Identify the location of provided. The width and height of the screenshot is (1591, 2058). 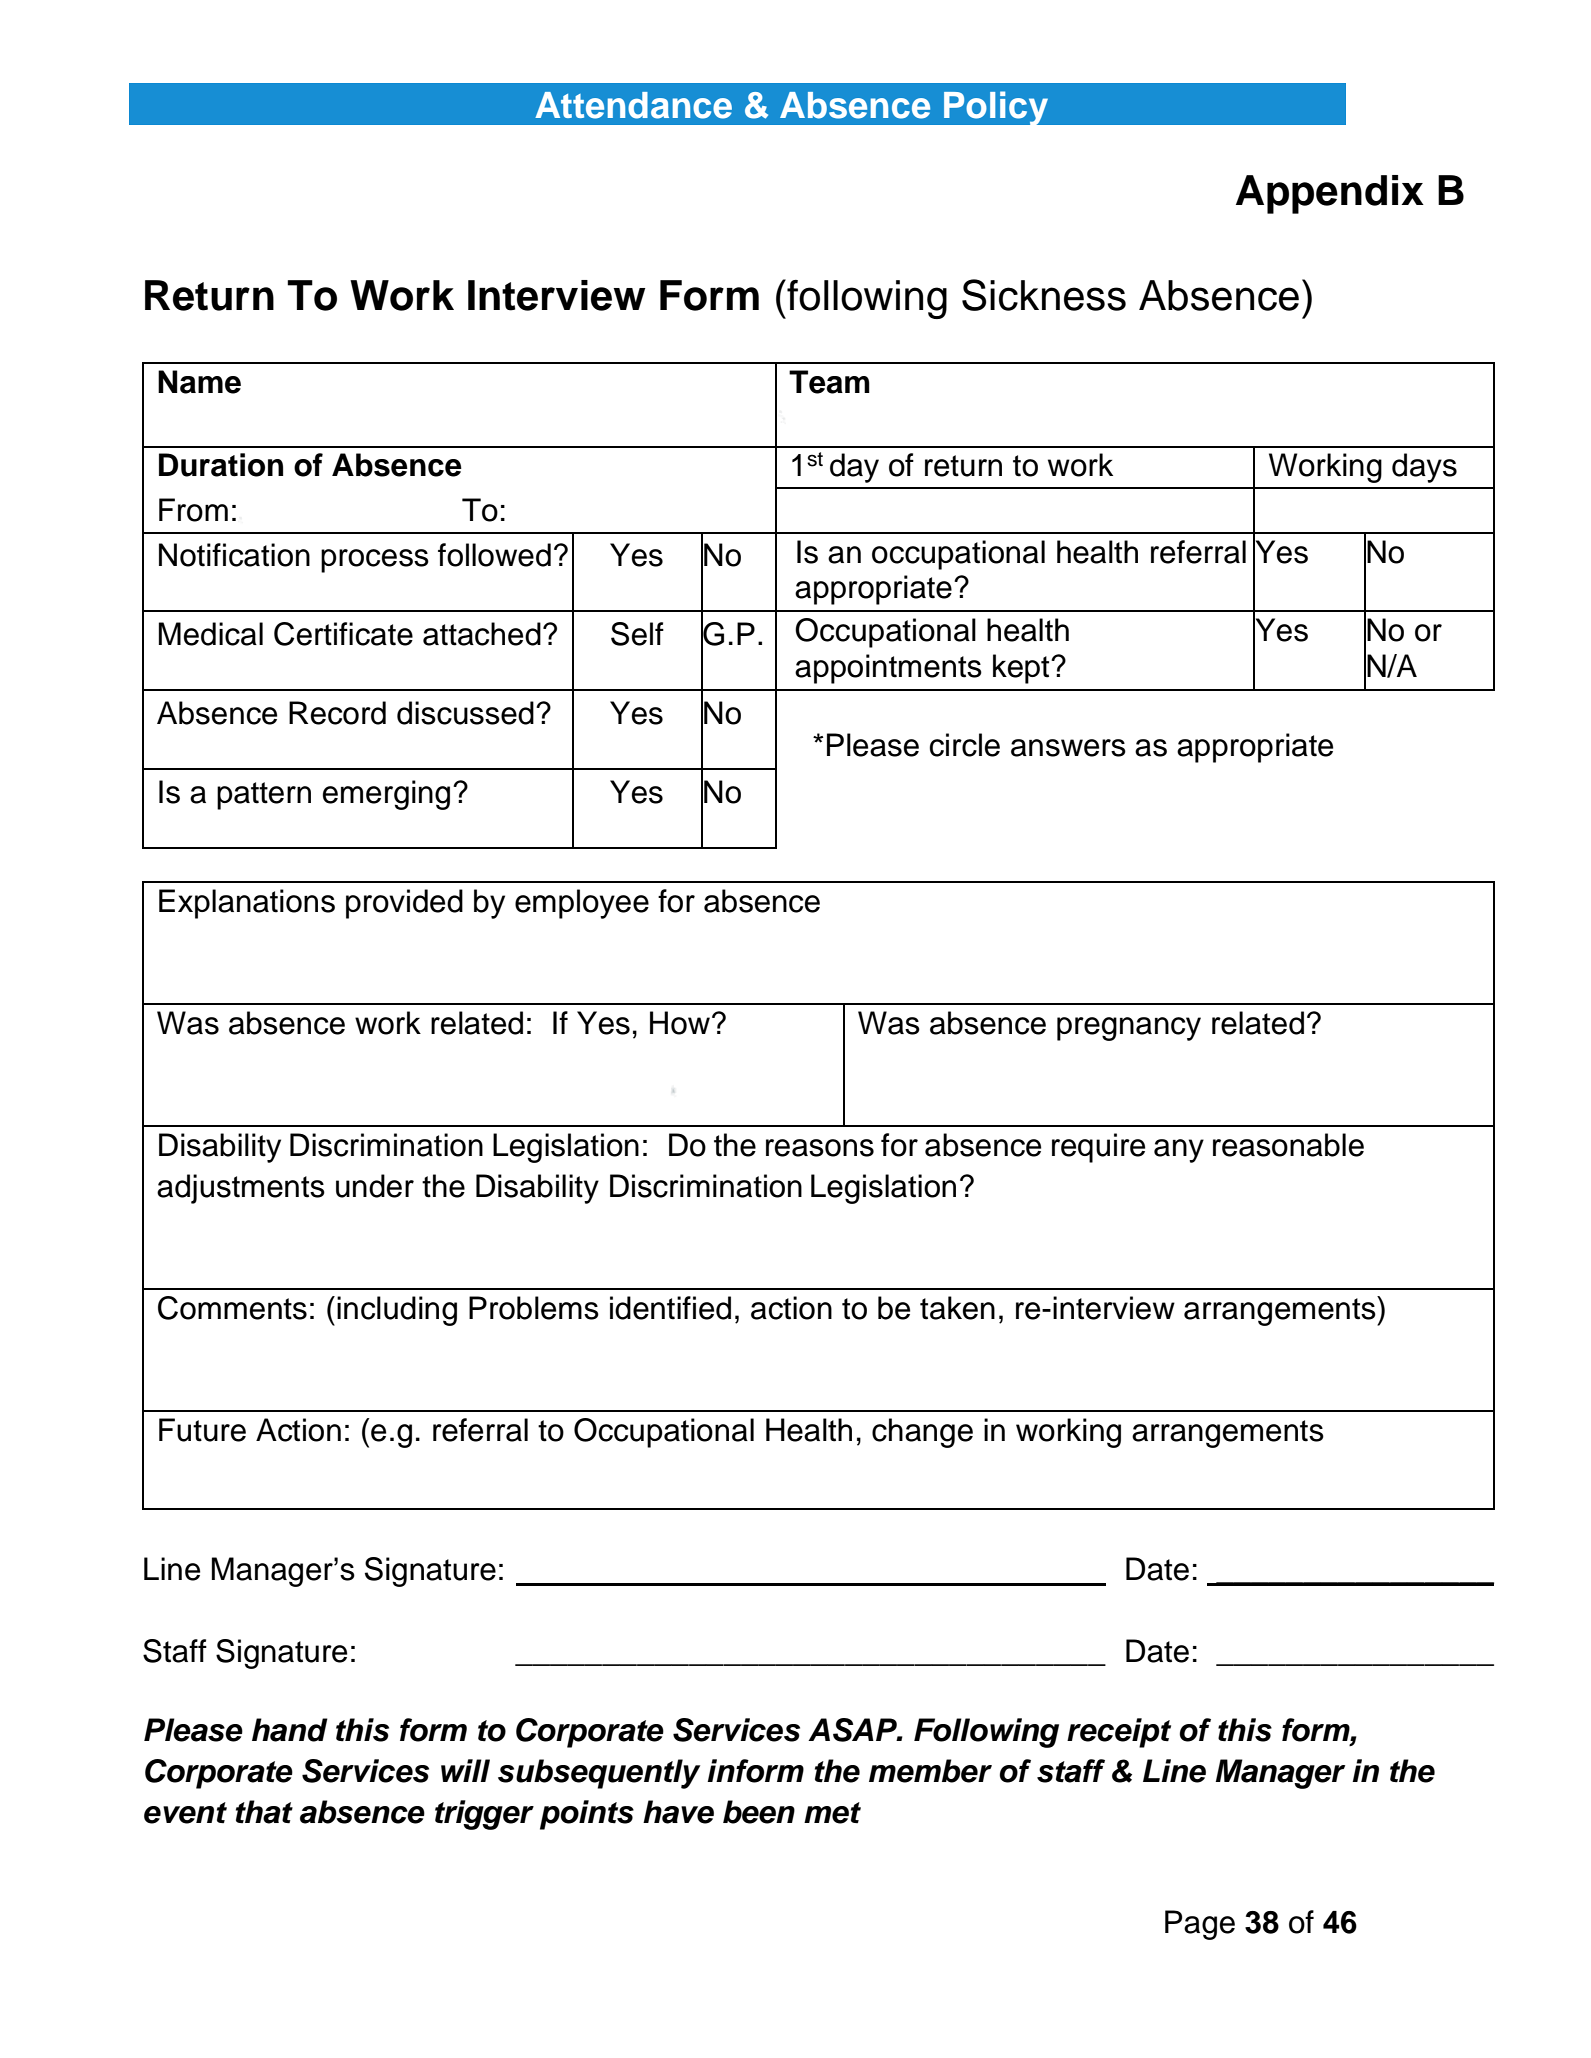
(404, 904).
